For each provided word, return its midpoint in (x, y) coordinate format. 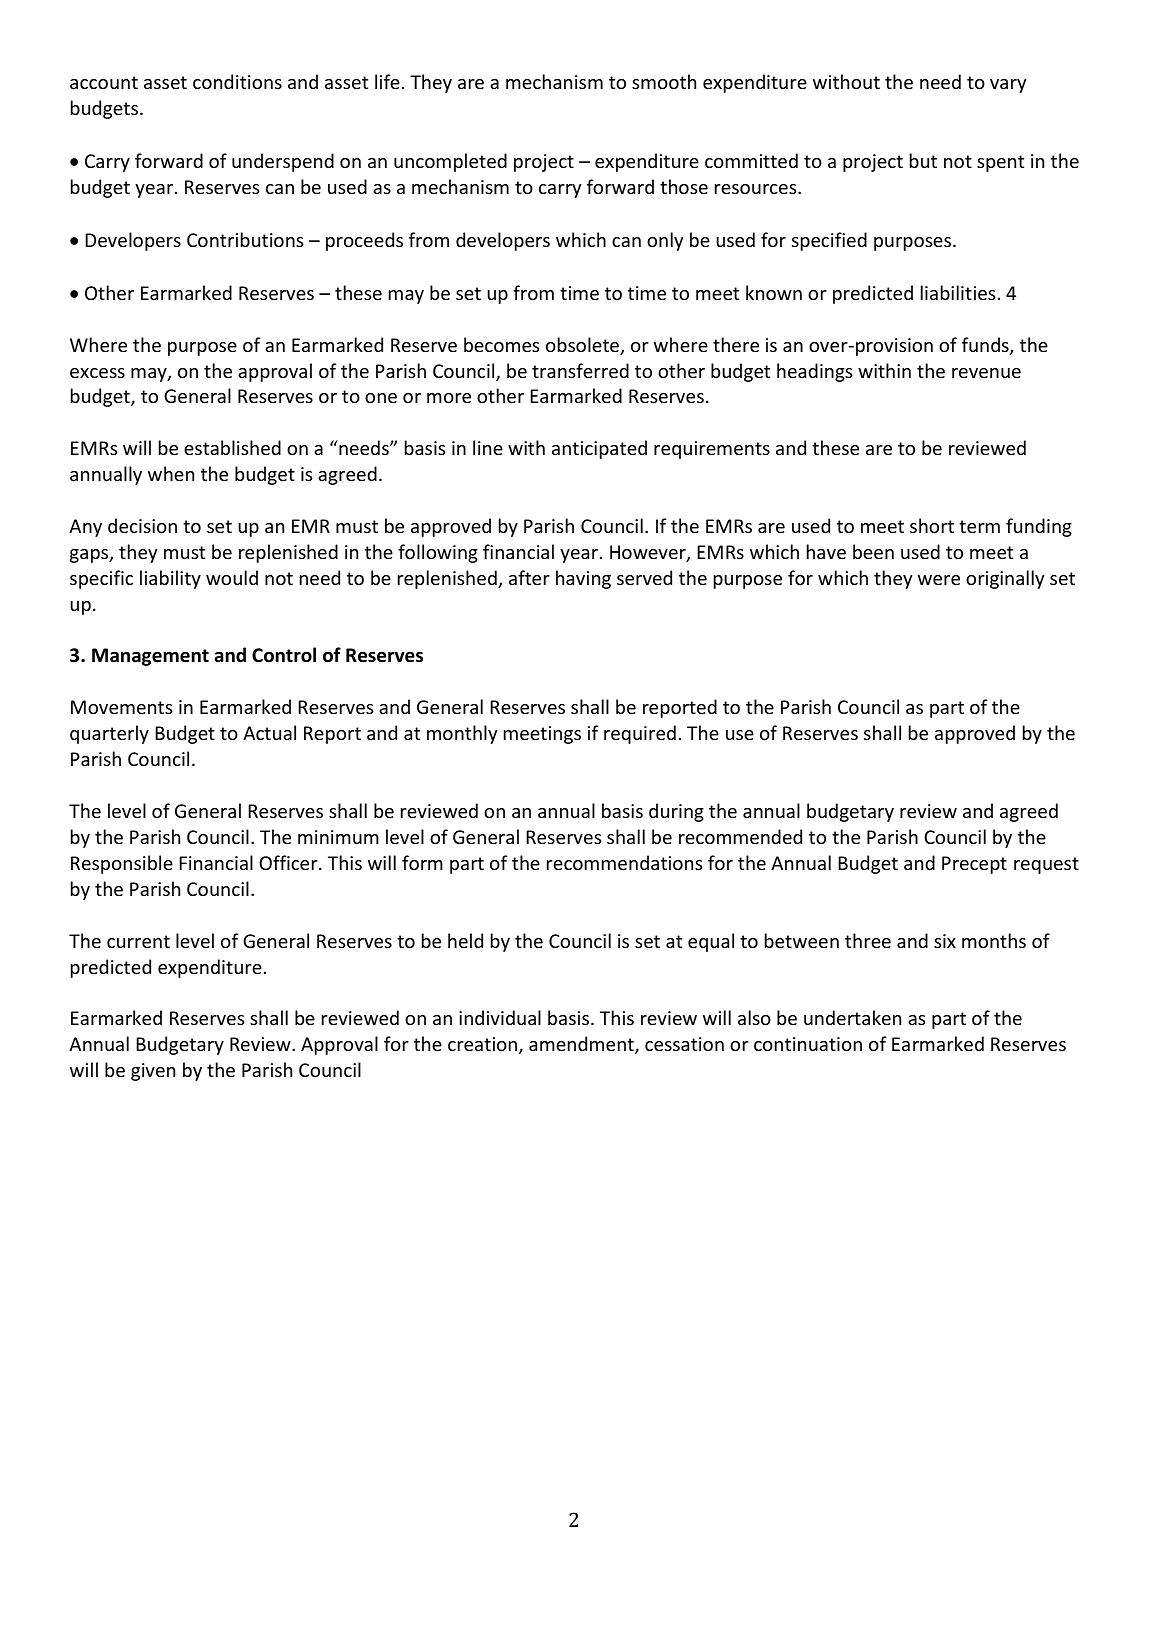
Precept (974, 865)
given (153, 1072)
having (583, 579)
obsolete (584, 346)
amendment (582, 1045)
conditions (237, 81)
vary (1008, 86)
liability (170, 579)
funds (986, 346)
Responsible (122, 864)
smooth (664, 81)
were (939, 580)
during (676, 812)
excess (97, 373)
